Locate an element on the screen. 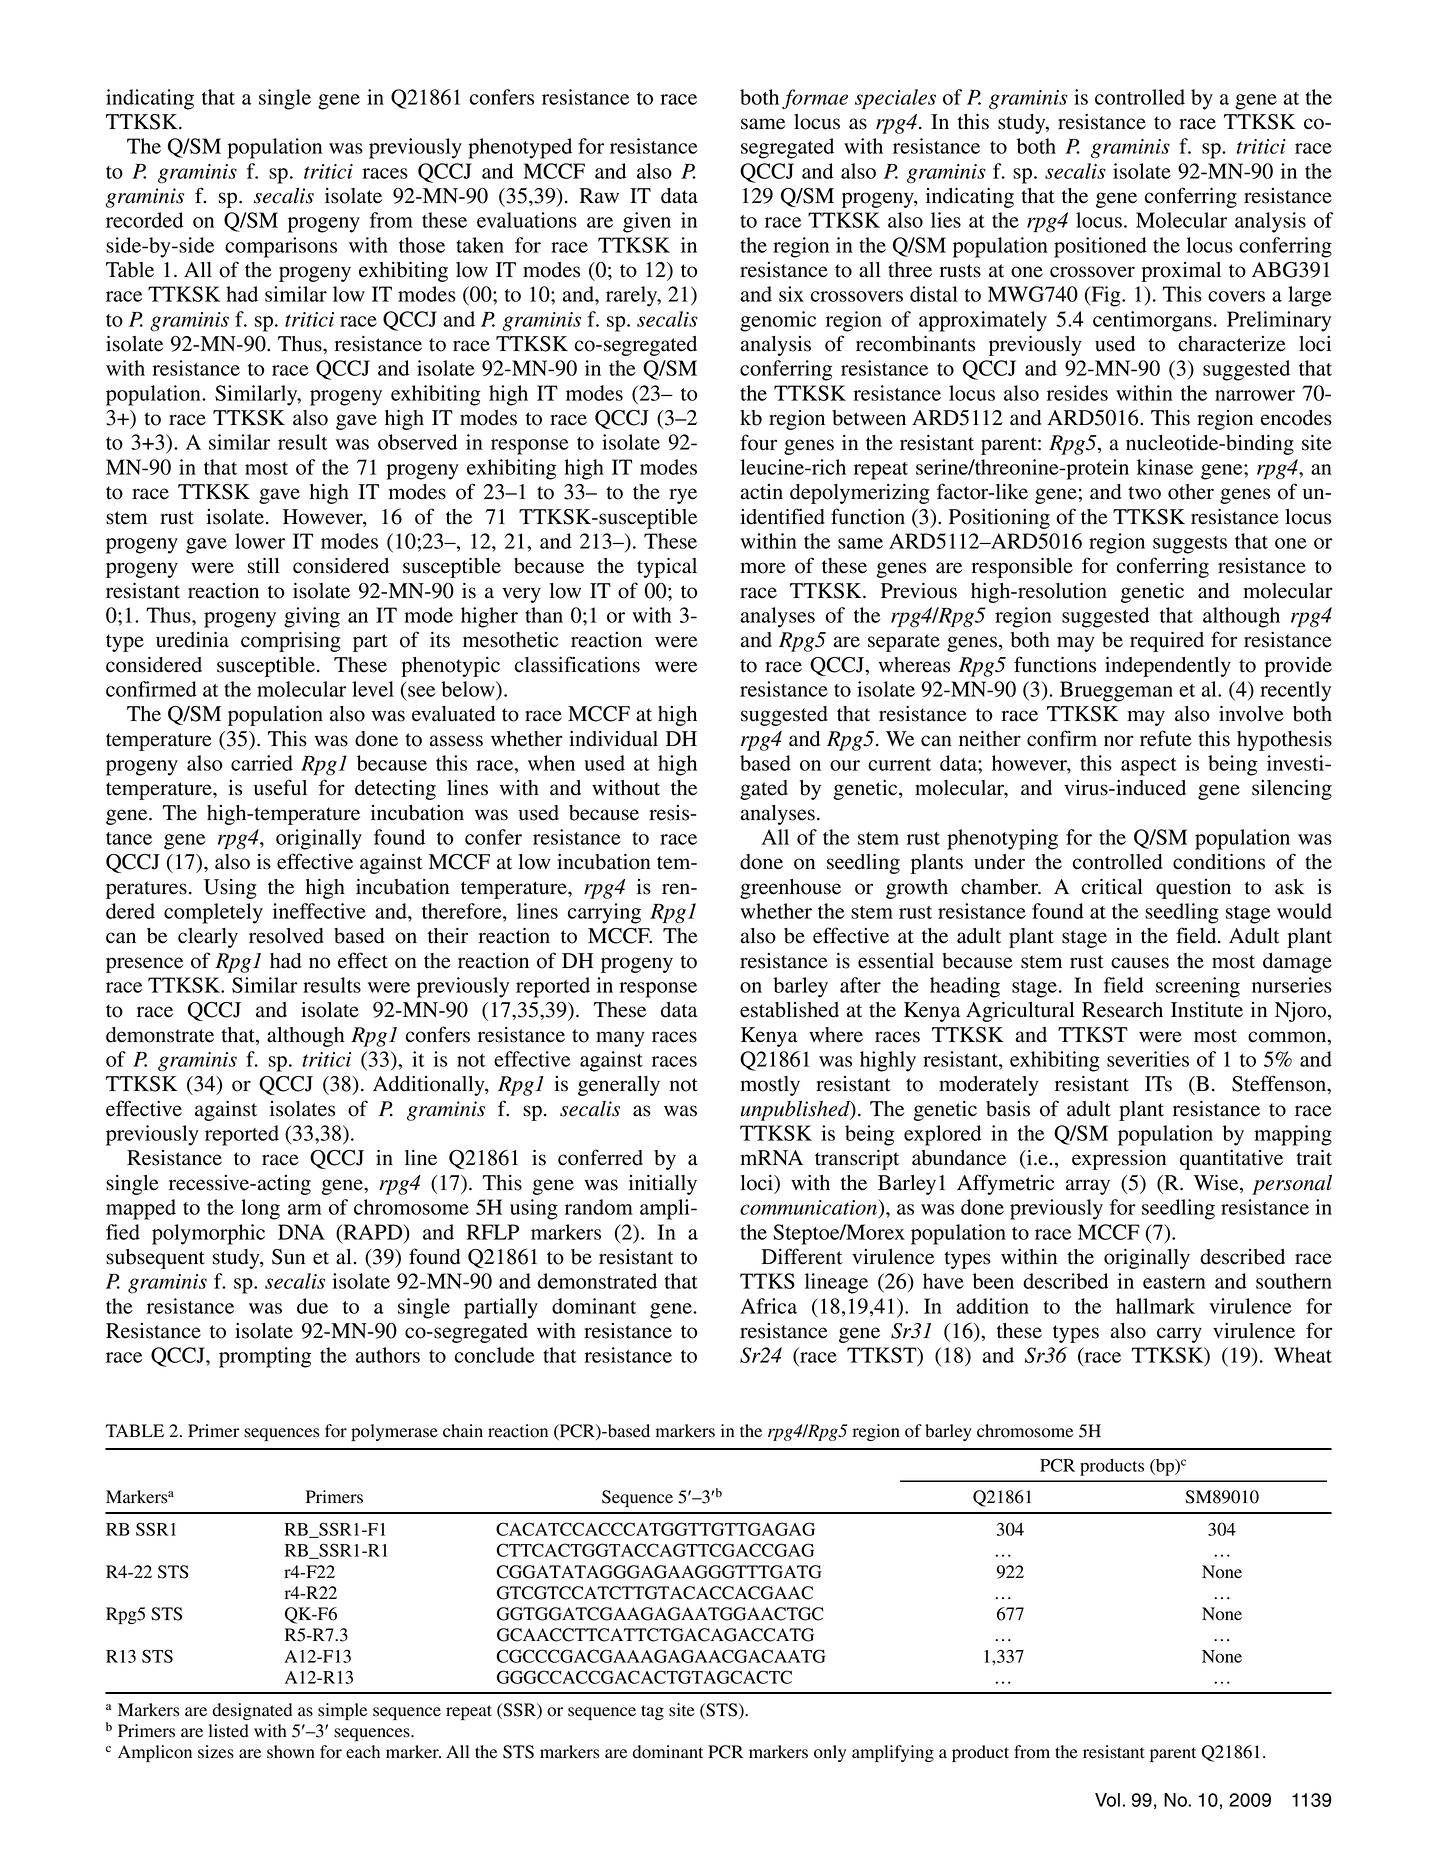 The height and width of the screenshot is (1861, 1438). given is located at coordinates (647, 222).
